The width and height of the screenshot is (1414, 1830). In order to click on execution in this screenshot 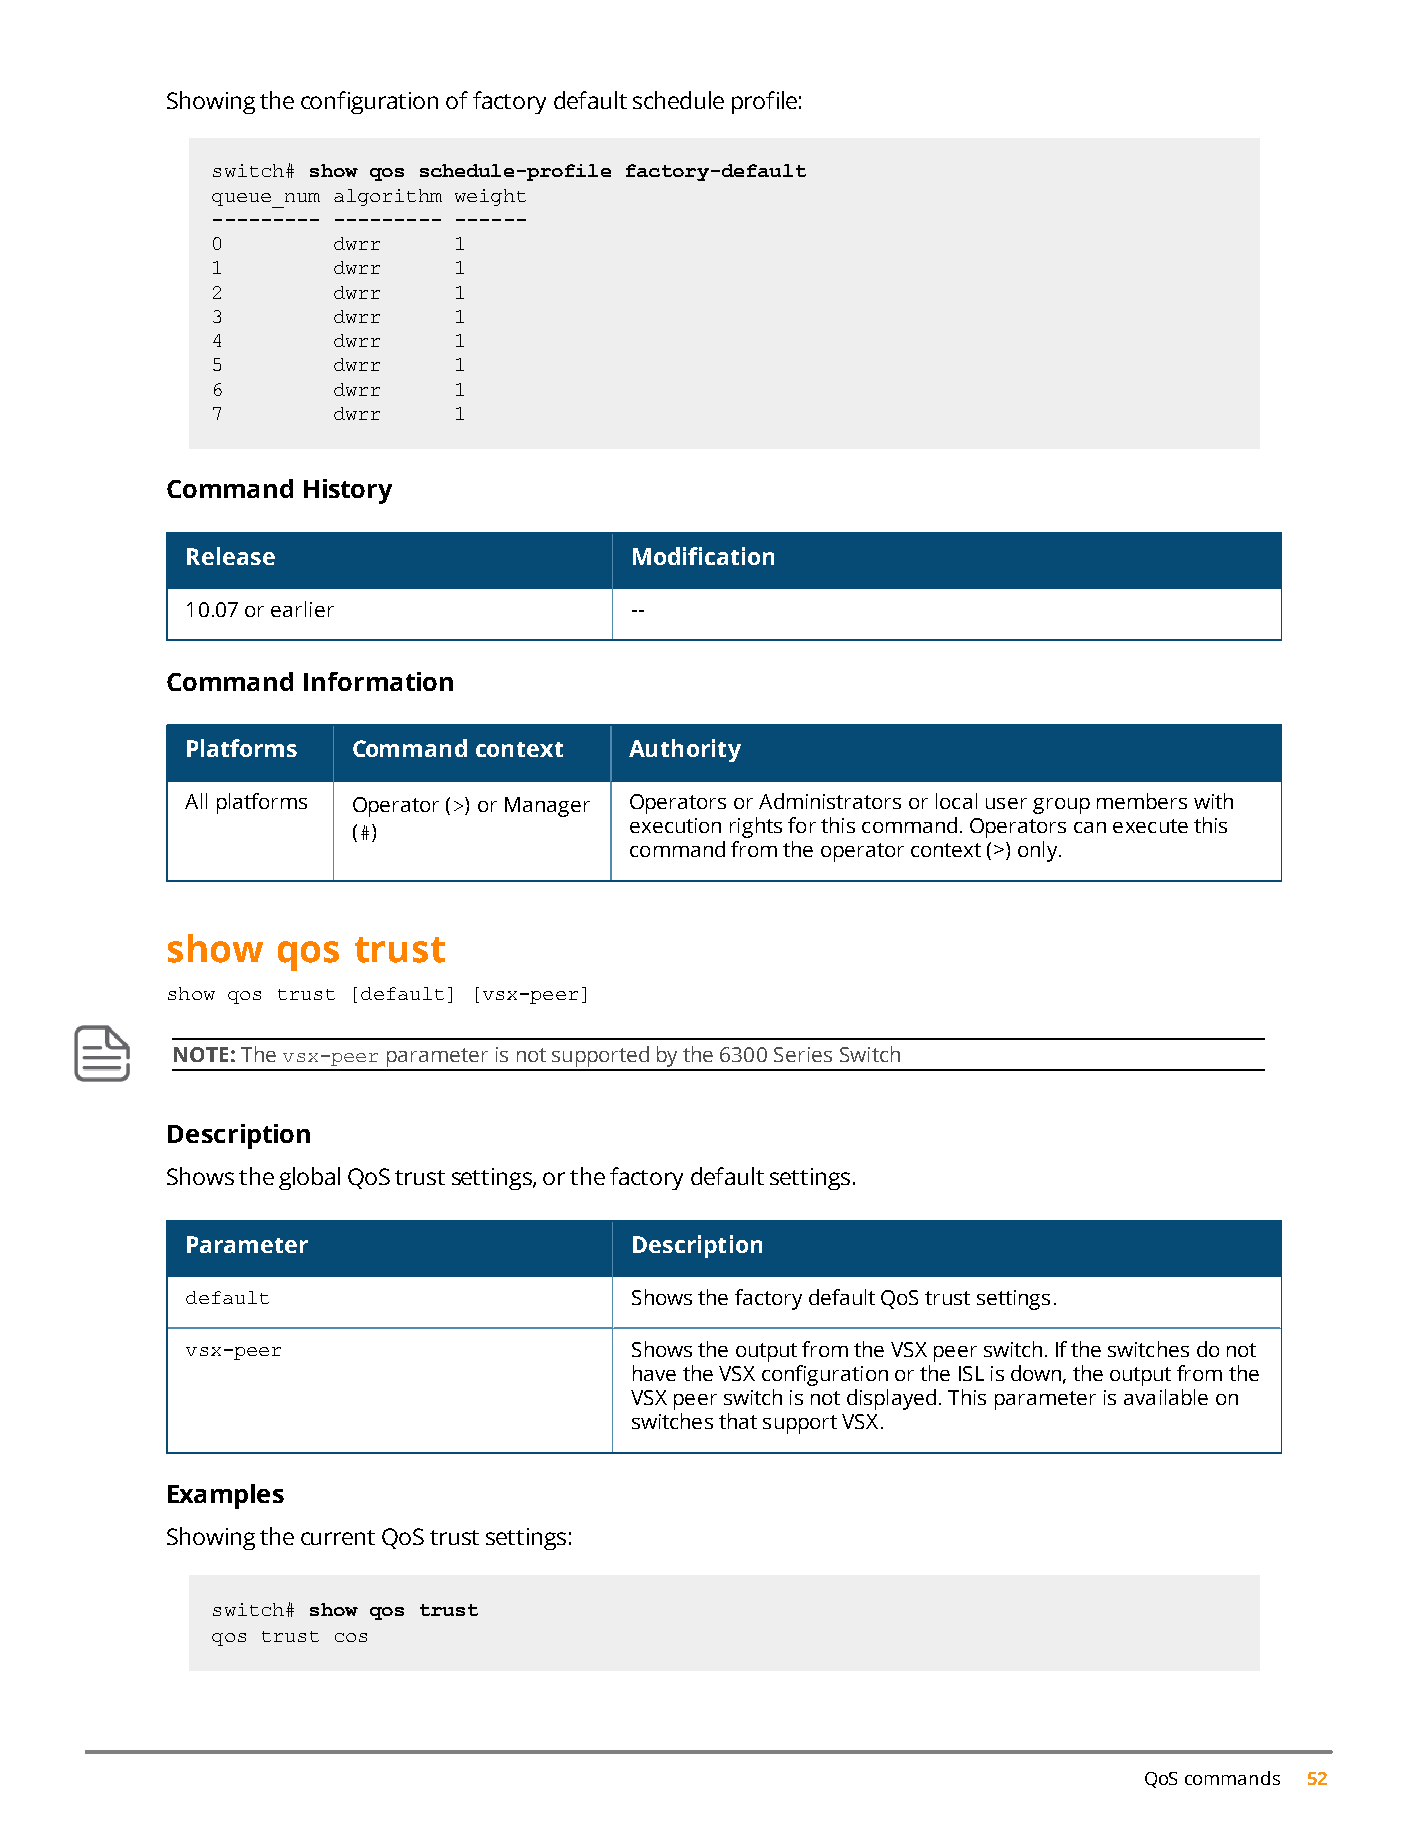, I will do `click(675, 825)`.
